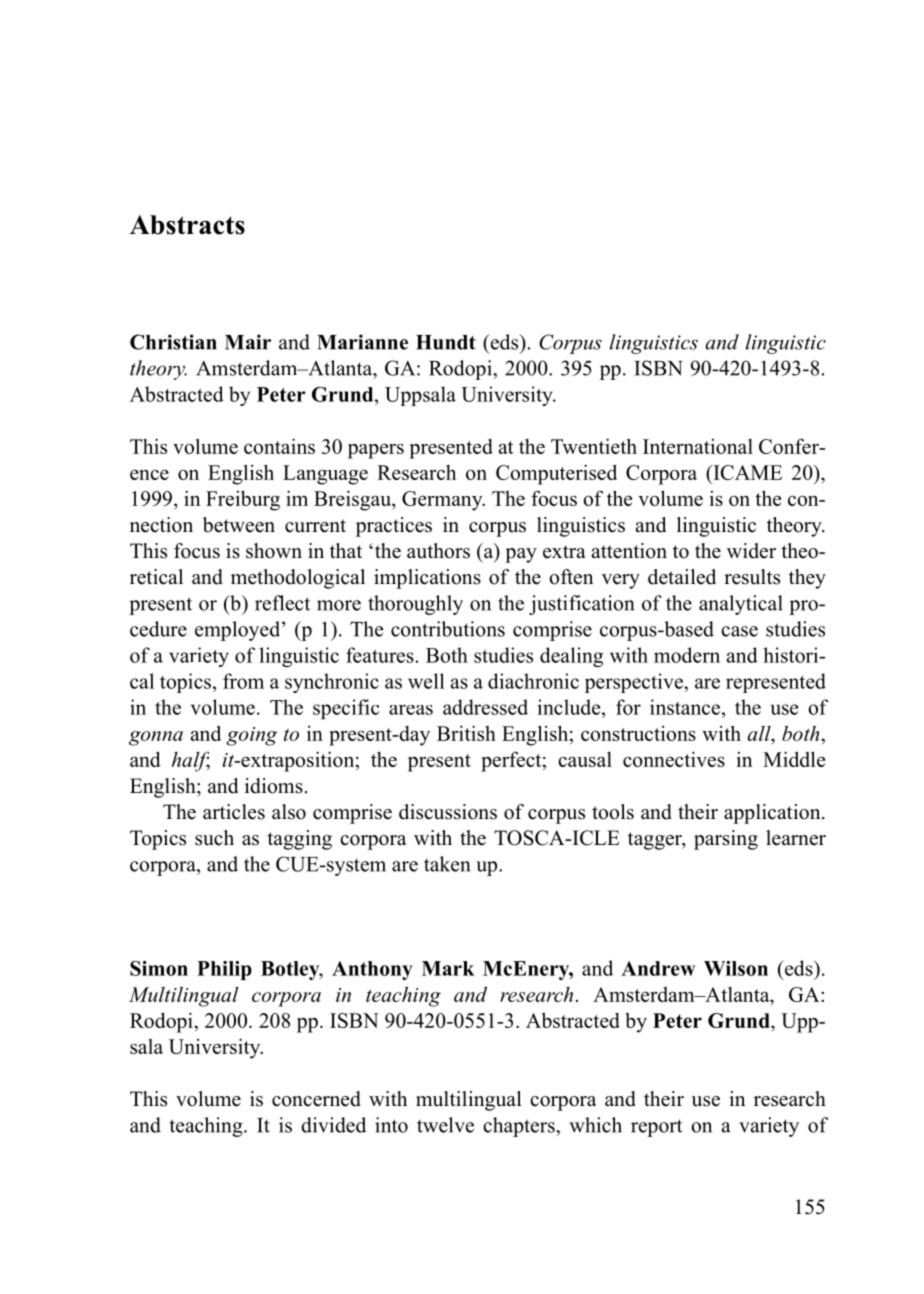 Image resolution: width=924 pixels, height=1294 pixels. What do you see at coordinates (687, 655) in the screenshot?
I see `modern` at bounding box center [687, 655].
